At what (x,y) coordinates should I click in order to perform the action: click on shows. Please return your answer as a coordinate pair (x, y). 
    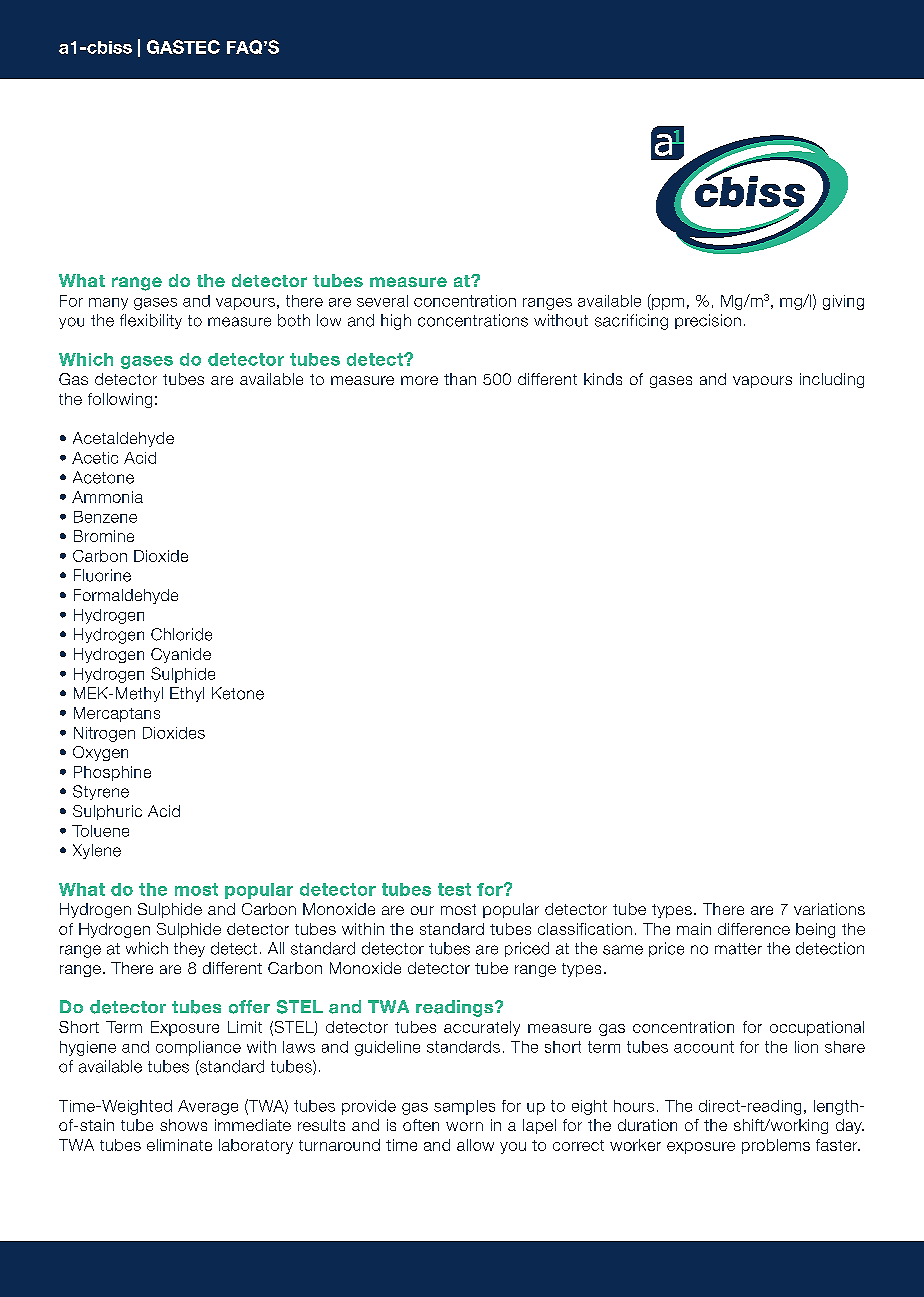
    Looking at the image, I should click on (183, 1125).
